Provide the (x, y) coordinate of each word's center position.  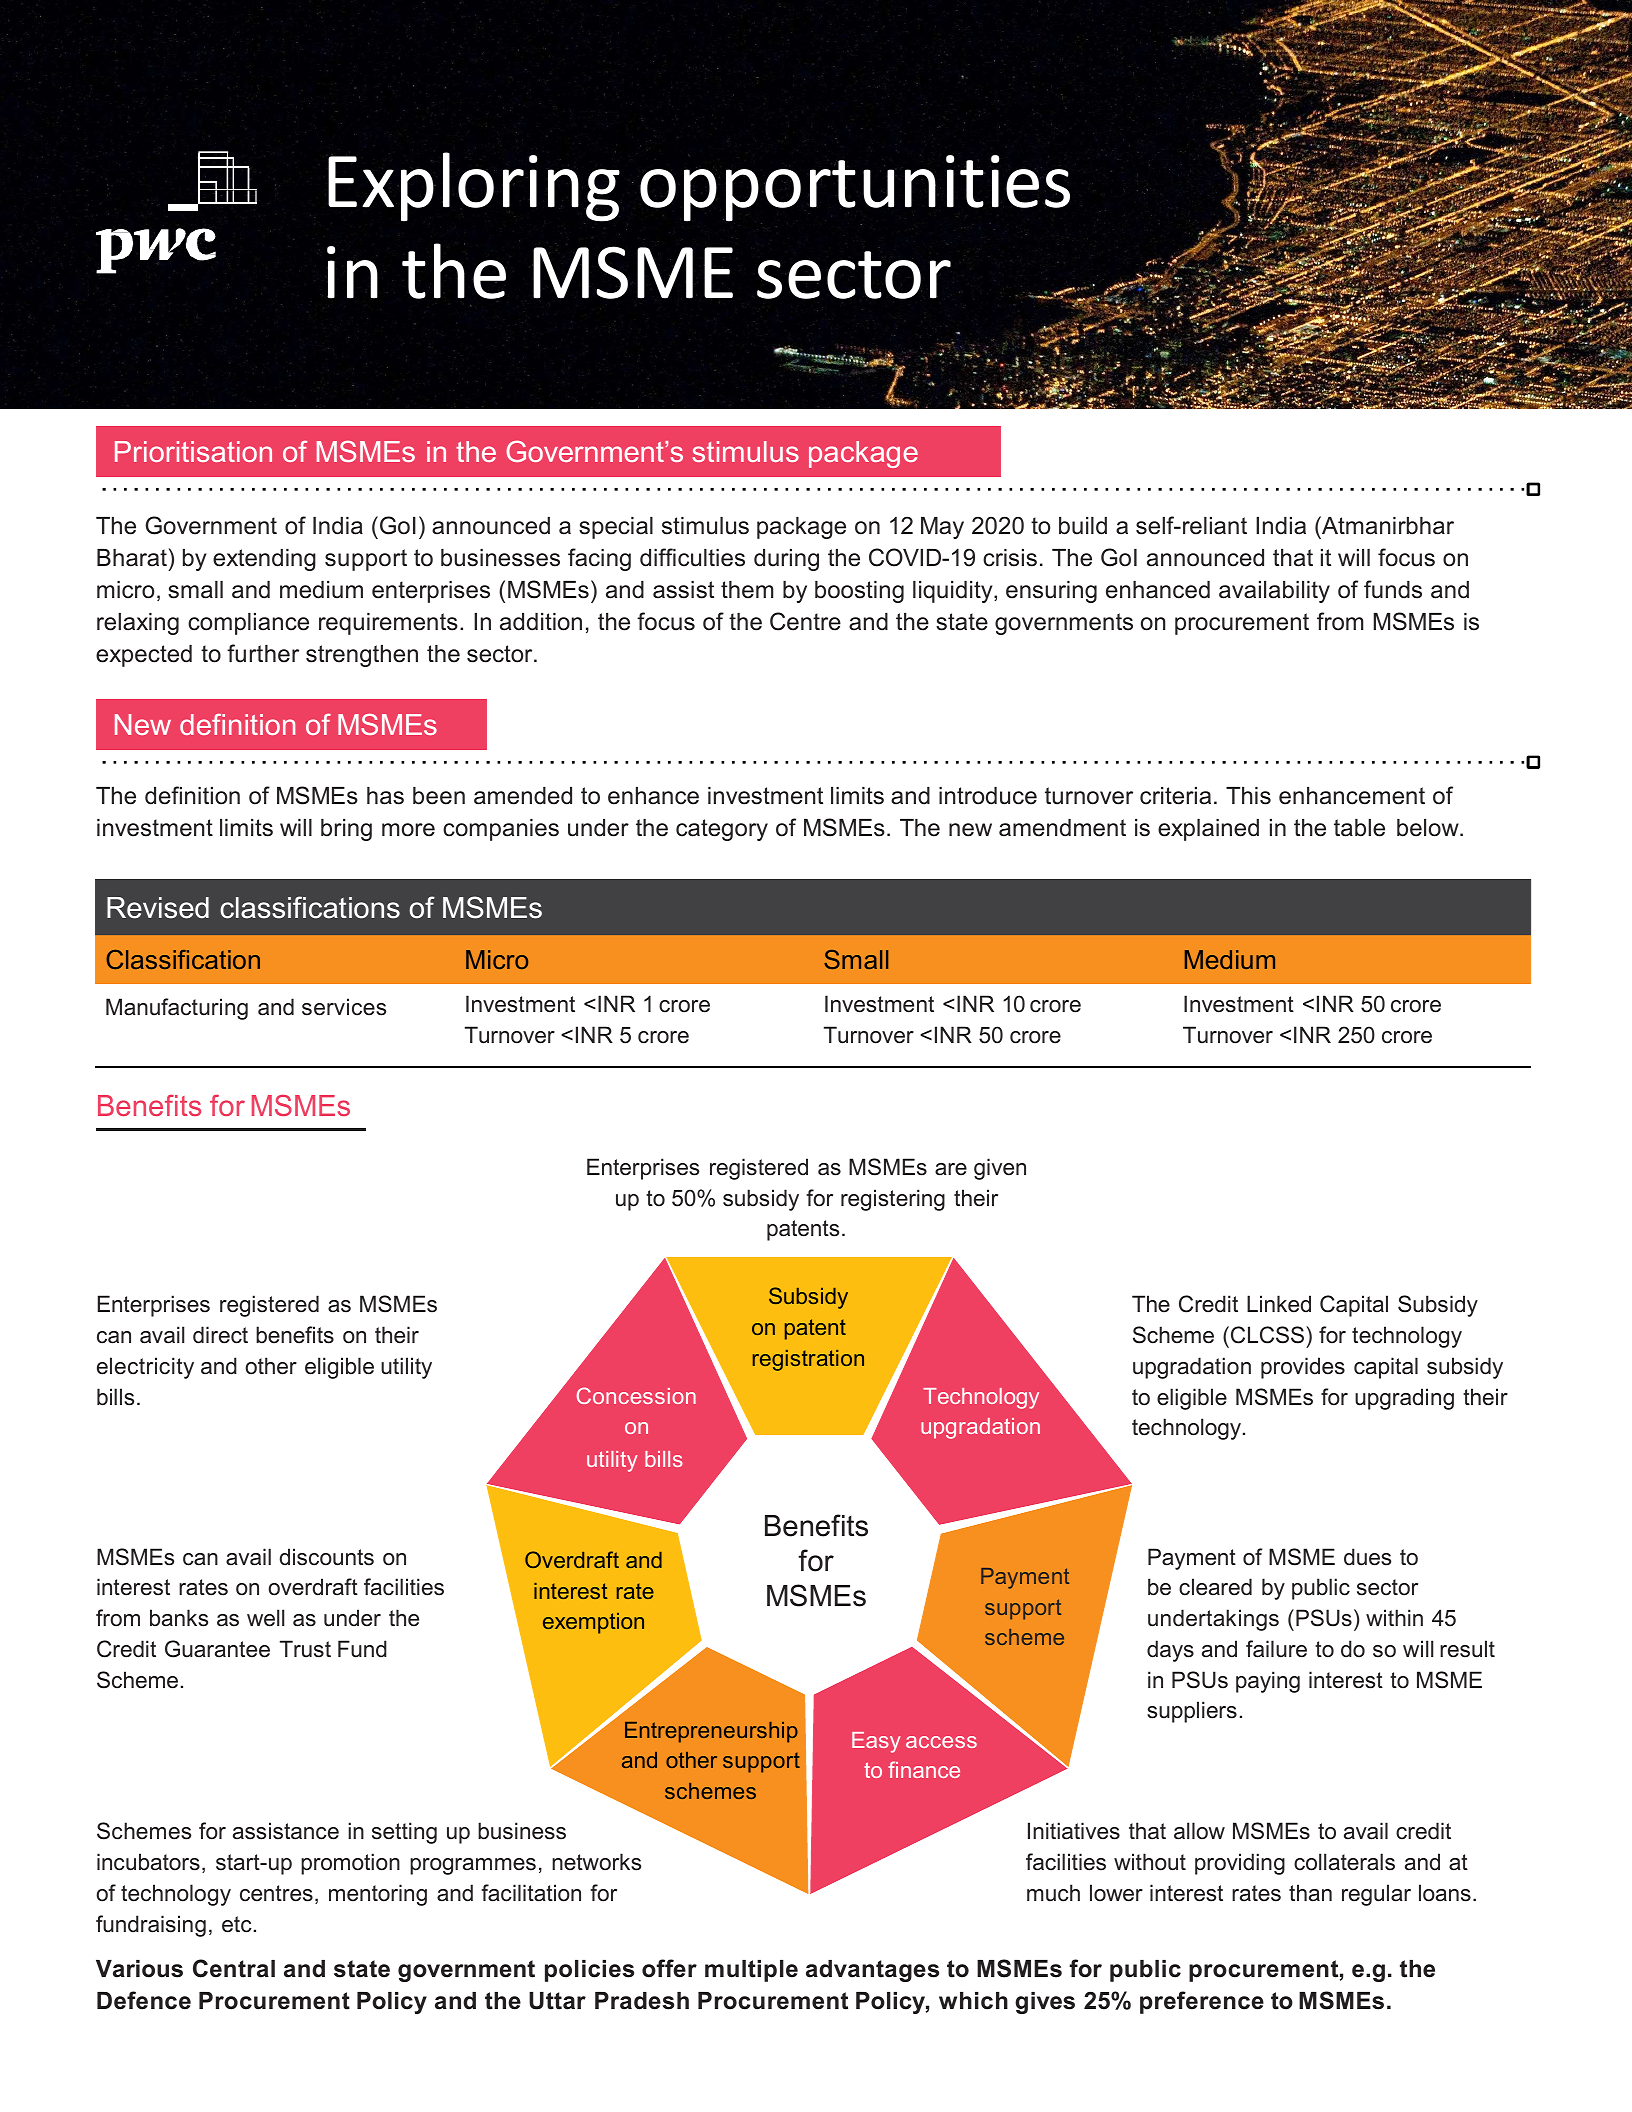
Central (234, 1968)
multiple (751, 1971)
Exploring (474, 186)
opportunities (855, 189)
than (1310, 1893)
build (1083, 526)
